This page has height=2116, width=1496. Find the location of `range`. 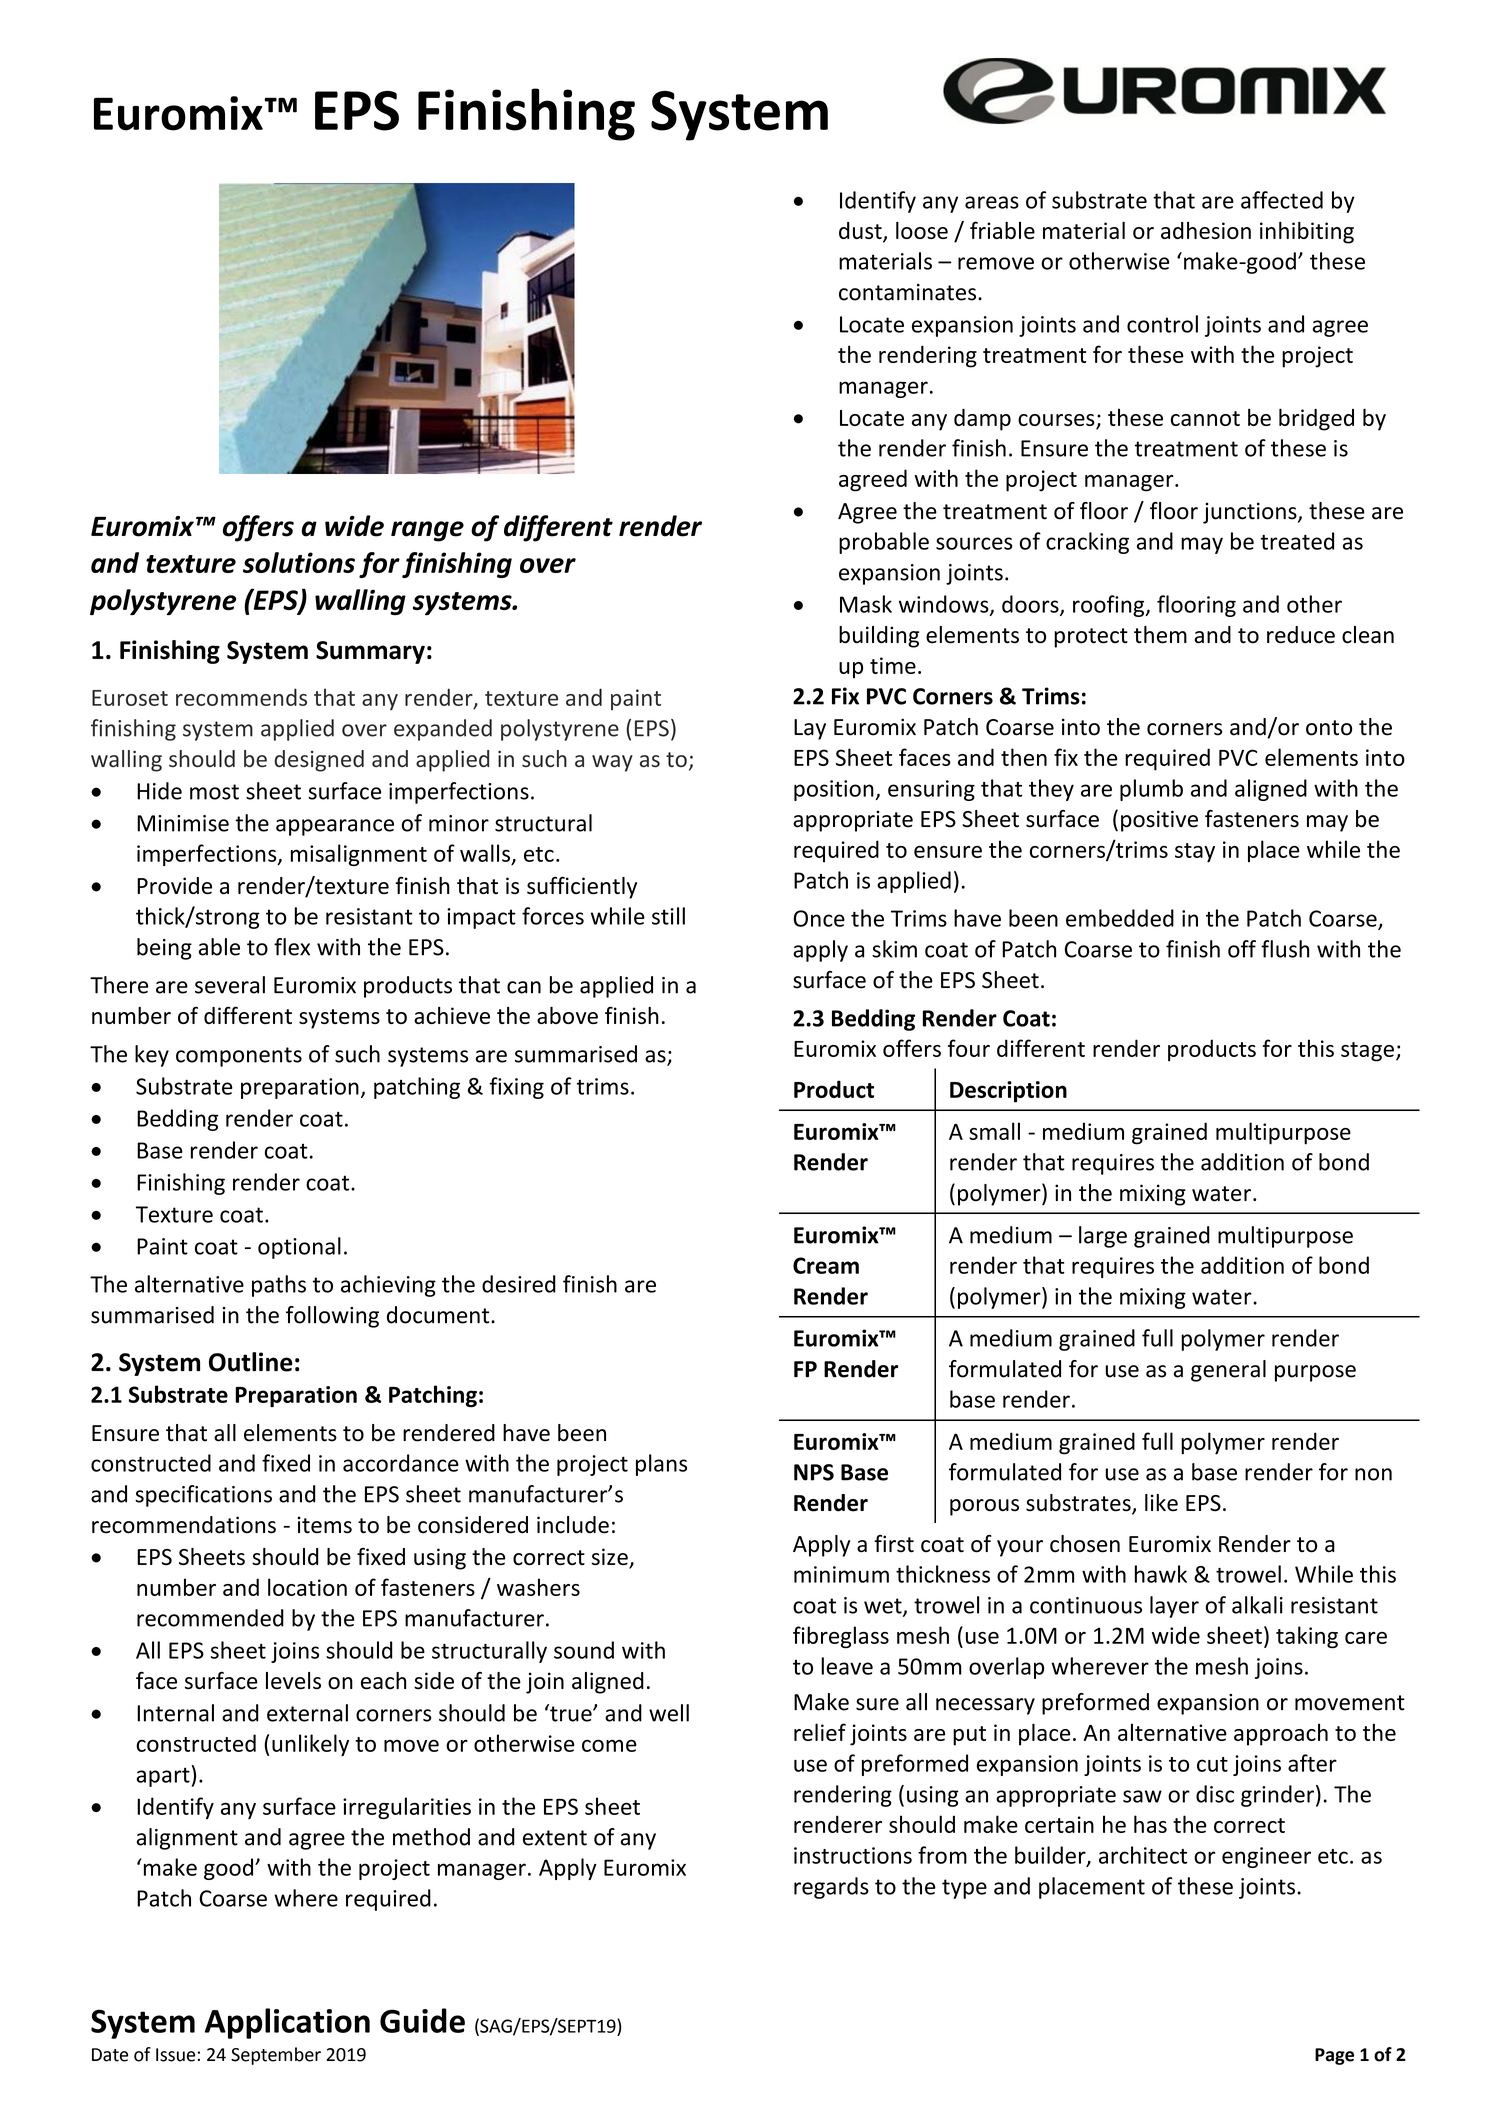

range is located at coordinates (427, 531).
